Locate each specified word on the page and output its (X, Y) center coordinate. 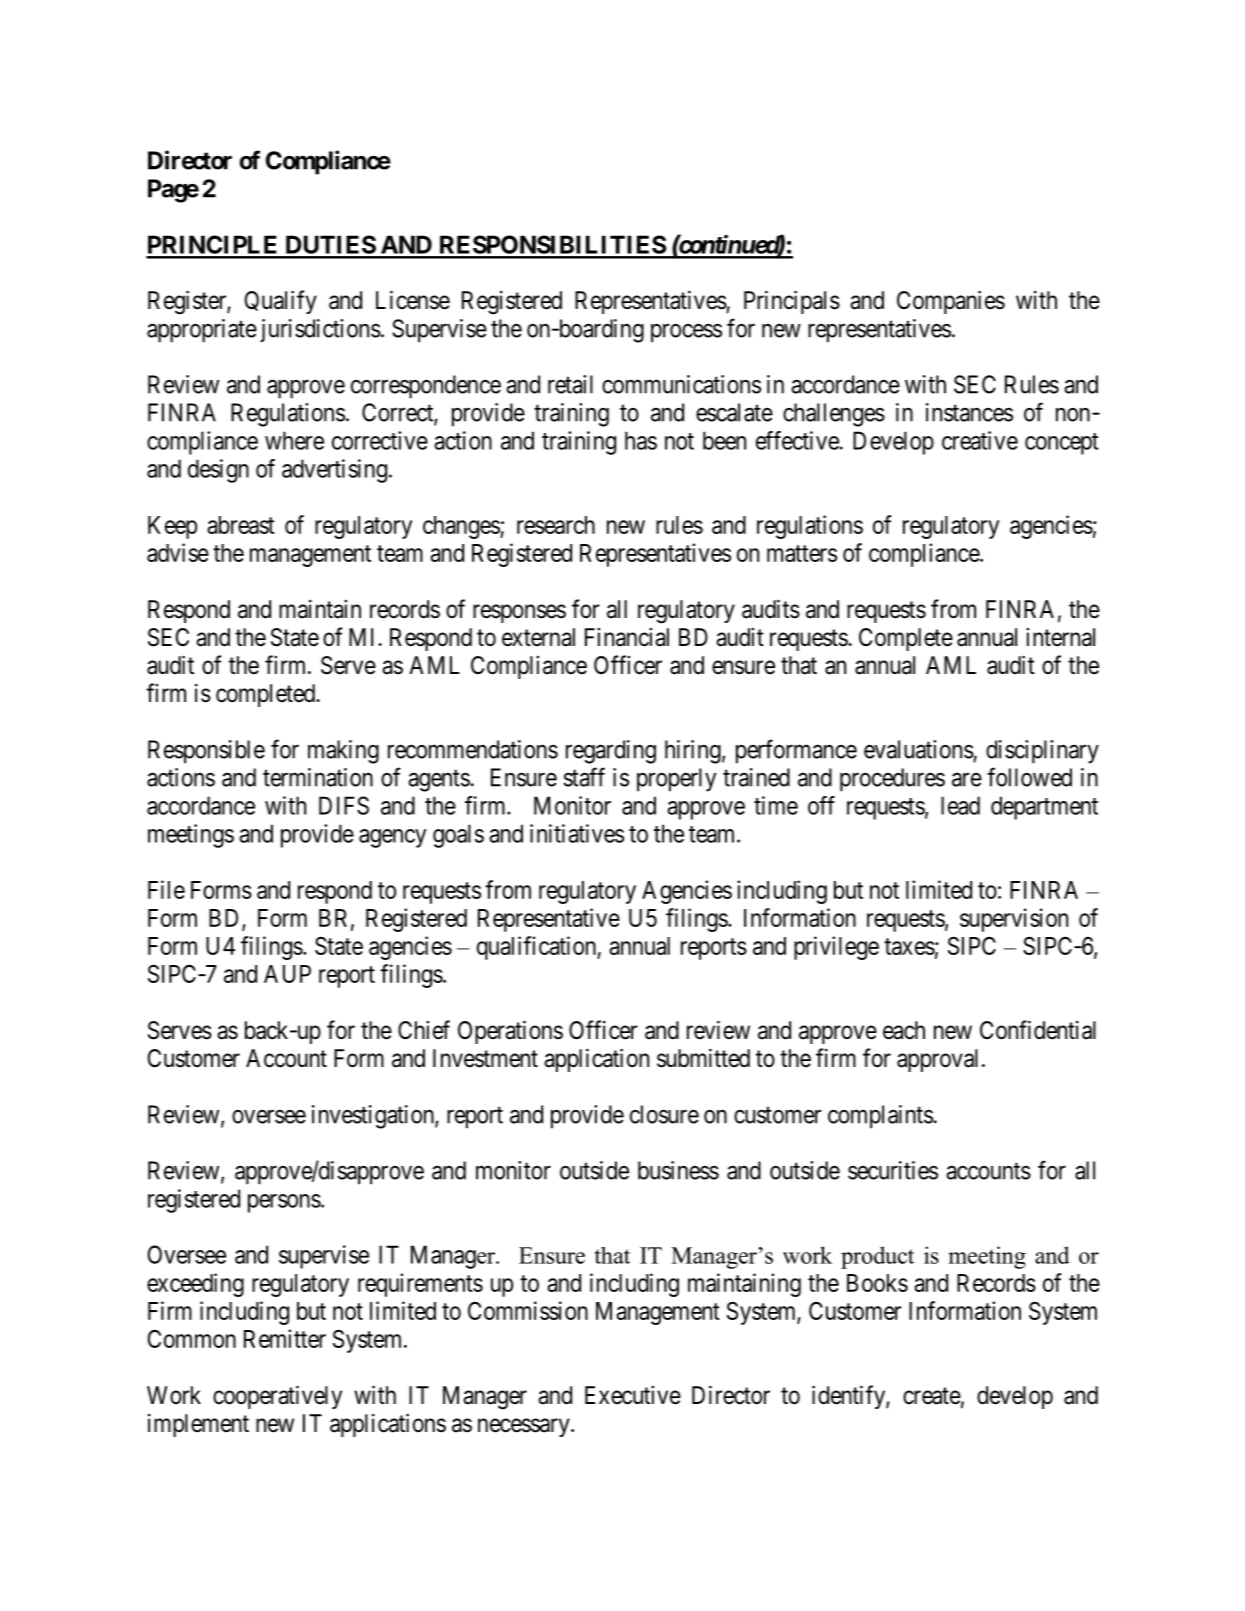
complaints (880, 1117)
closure (664, 1114)
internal (1060, 637)
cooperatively (277, 1397)
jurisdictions (320, 330)
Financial (627, 637)
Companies (951, 302)
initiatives (577, 833)
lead (960, 805)
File (166, 889)
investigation (374, 1117)
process (686, 333)
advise (178, 552)
